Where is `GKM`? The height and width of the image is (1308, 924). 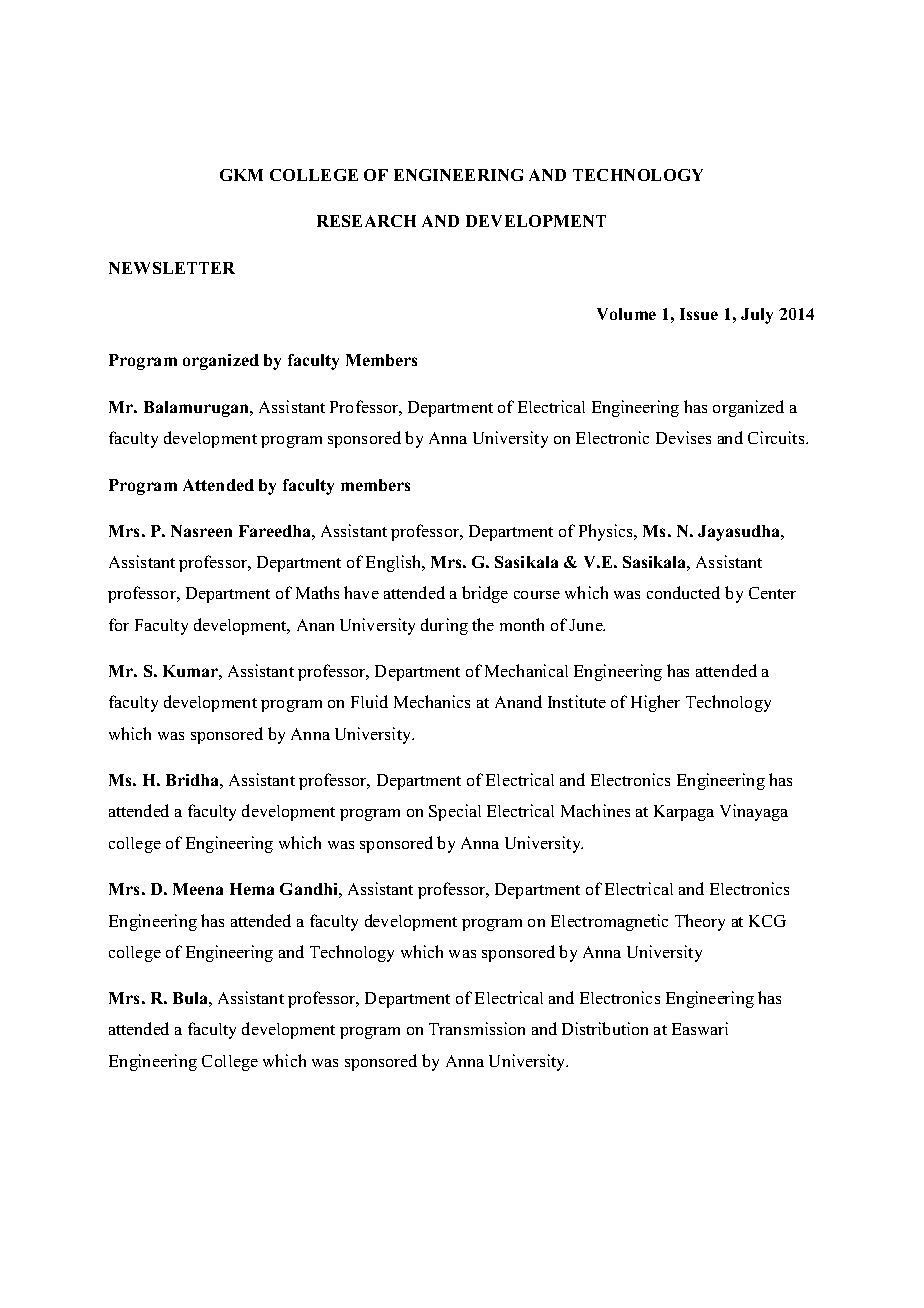 GKM is located at coordinates (241, 175).
